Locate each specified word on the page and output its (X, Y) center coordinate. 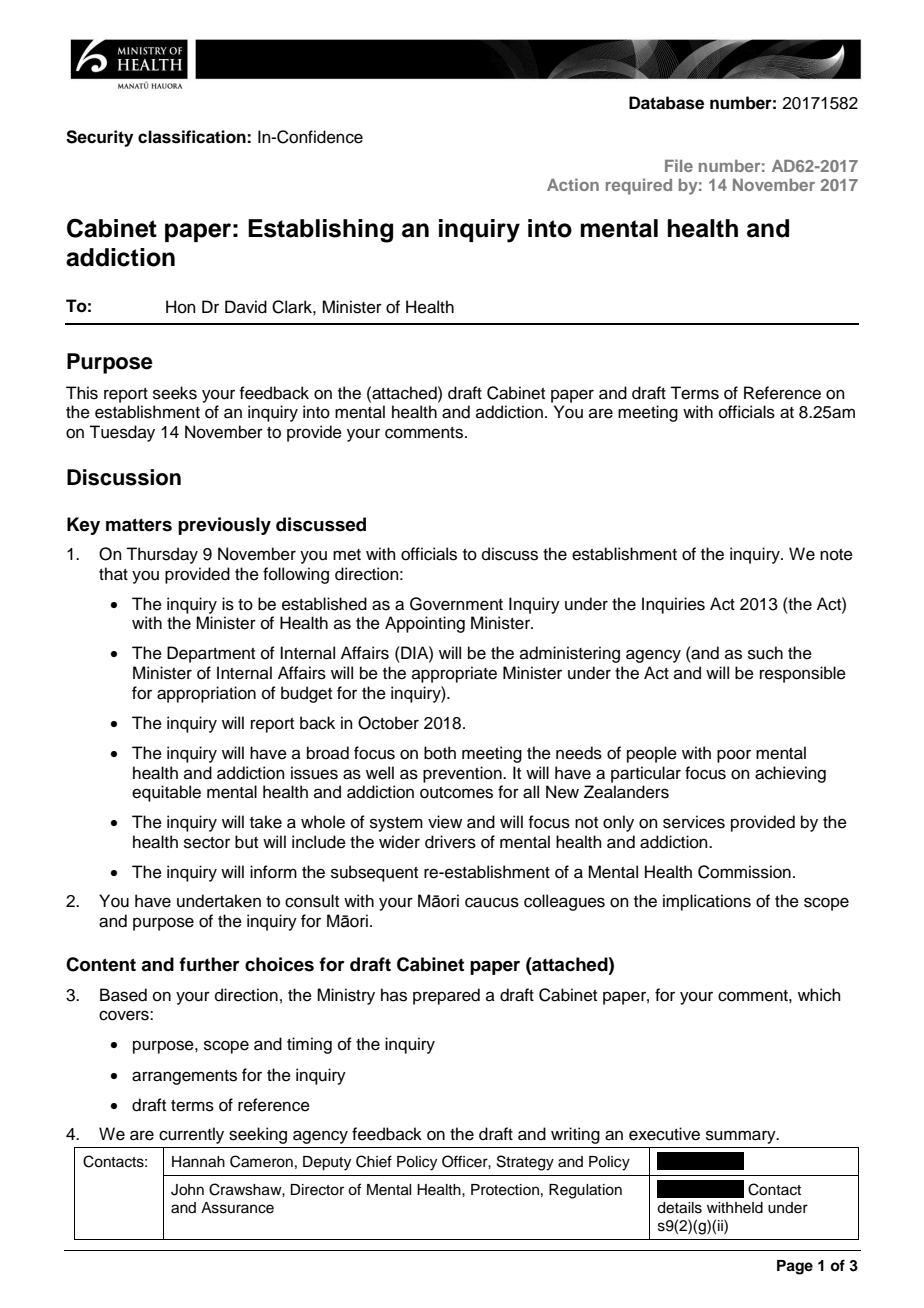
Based (123, 995)
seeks (175, 393)
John (187, 1190)
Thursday (162, 555)
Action (573, 184)
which (819, 995)
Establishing (320, 231)
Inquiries (673, 605)
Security (99, 138)
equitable (166, 793)
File (679, 165)
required (639, 186)
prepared (446, 996)
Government (456, 604)
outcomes (456, 793)
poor (734, 756)
